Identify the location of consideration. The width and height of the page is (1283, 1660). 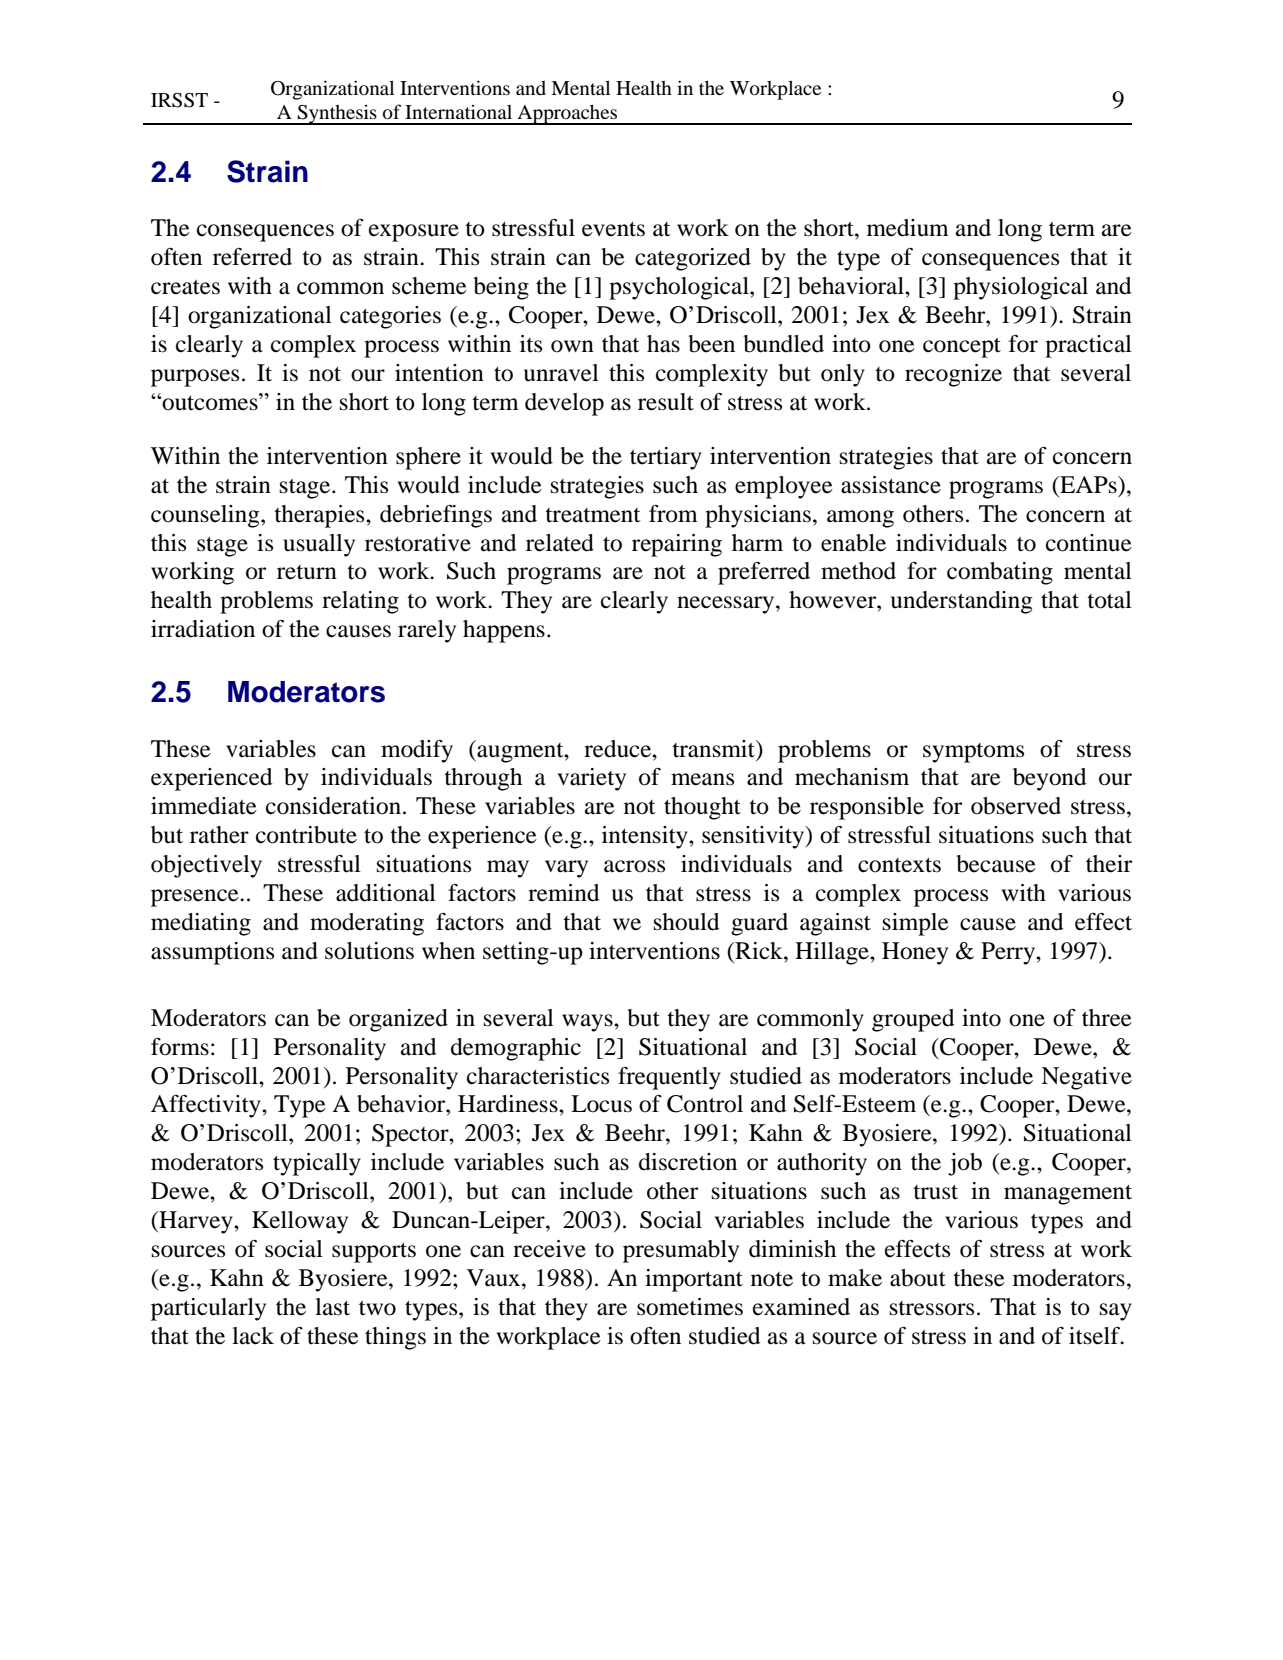
(333, 806).
